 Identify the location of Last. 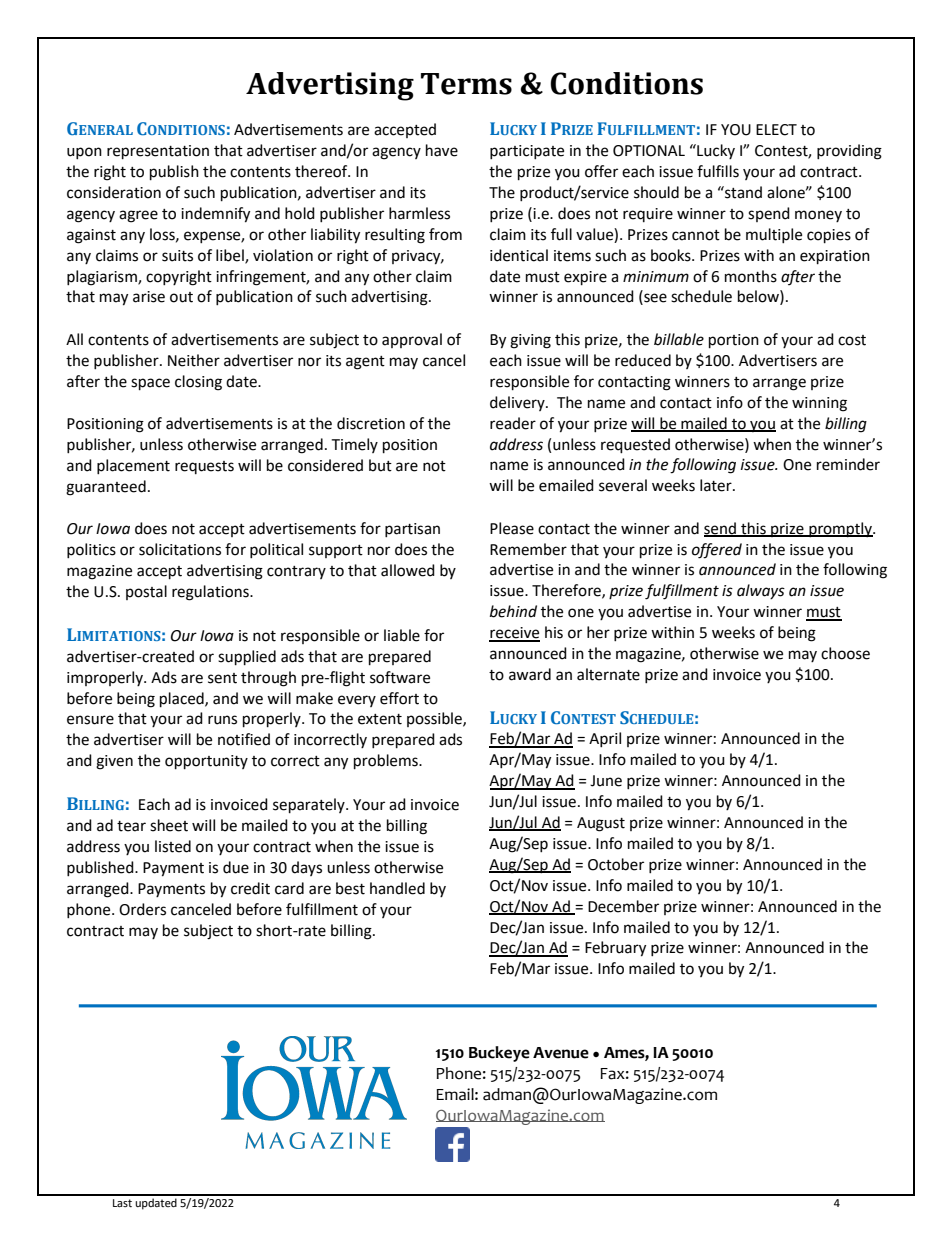
(122, 1203).
